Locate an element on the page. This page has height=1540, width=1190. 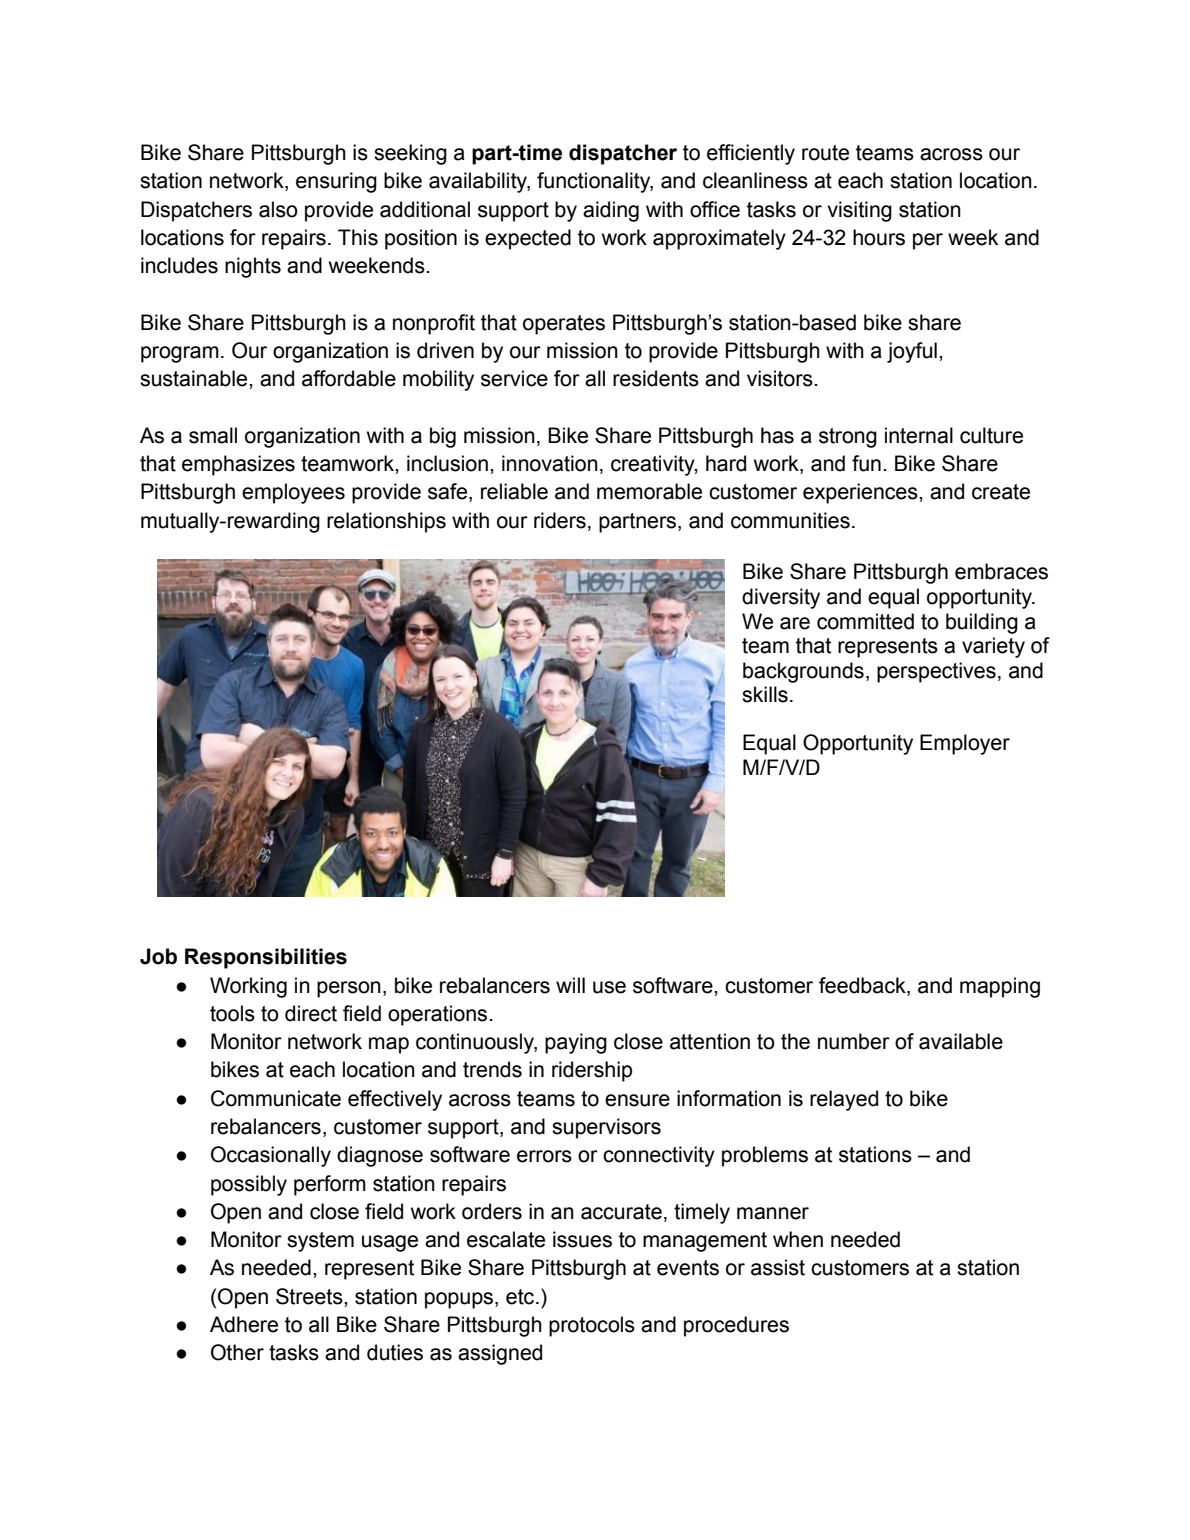
visiting is located at coordinates (859, 211).
